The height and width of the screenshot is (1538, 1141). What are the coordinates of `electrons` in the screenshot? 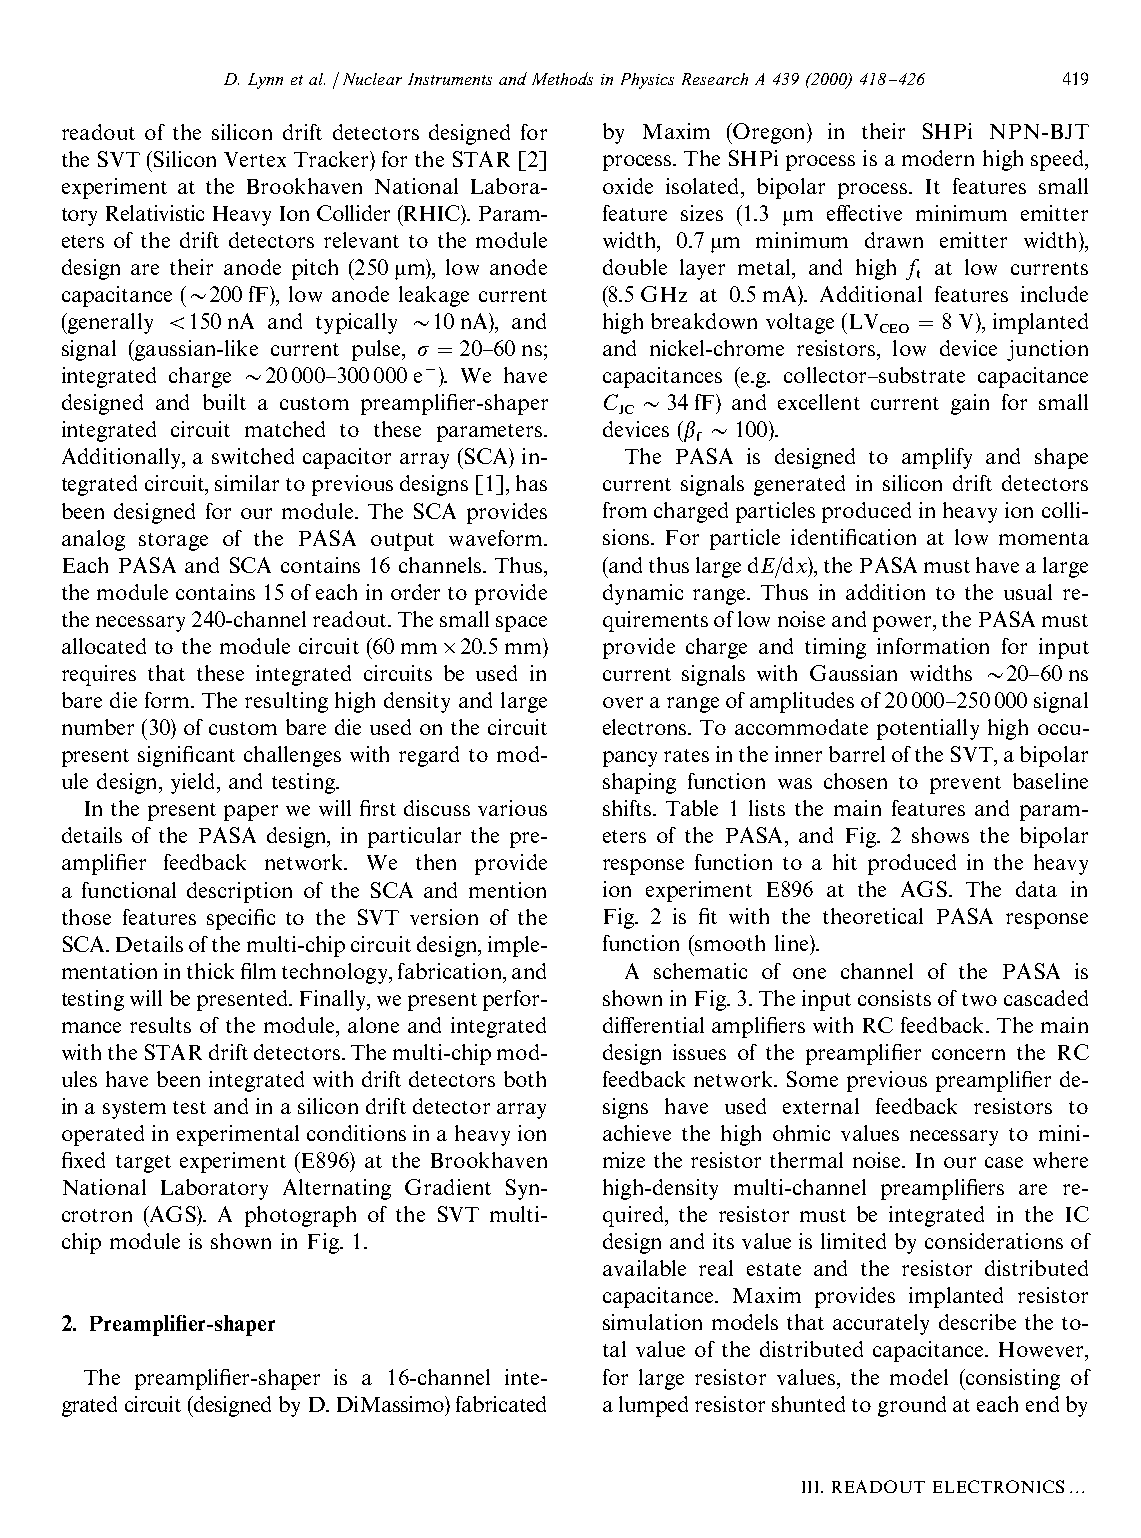 It's located at (646, 727).
